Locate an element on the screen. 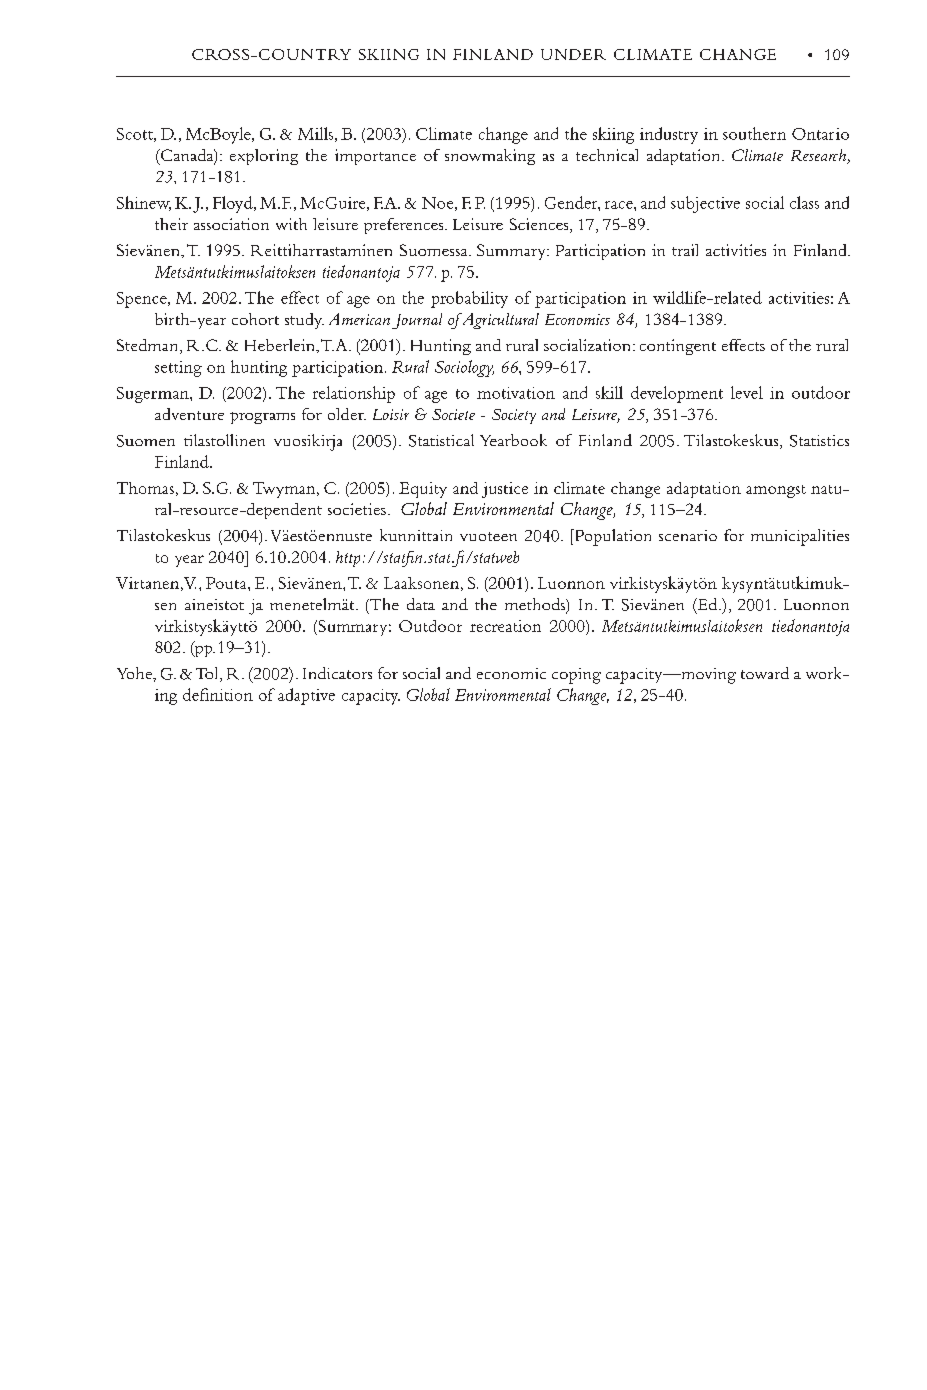  recreation is located at coordinates (505, 626).
